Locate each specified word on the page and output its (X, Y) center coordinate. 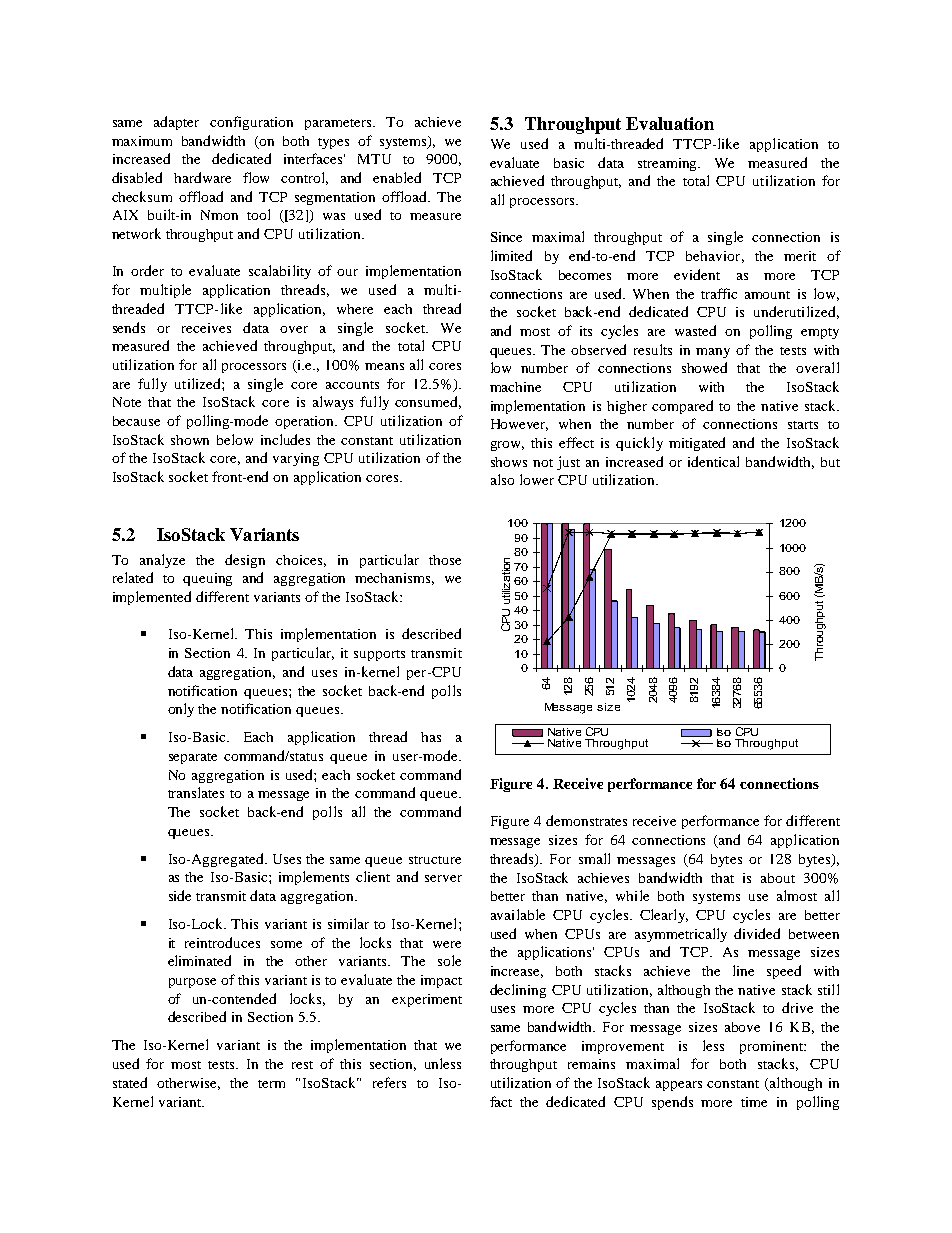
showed (704, 367)
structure (435, 860)
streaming (669, 164)
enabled (397, 177)
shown (190, 440)
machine (515, 387)
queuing (207, 579)
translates (196, 792)
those (445, 560)
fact (501, 1101)
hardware (202, 177)
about (778, 878)
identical (713, 461)
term (271, 1084)
